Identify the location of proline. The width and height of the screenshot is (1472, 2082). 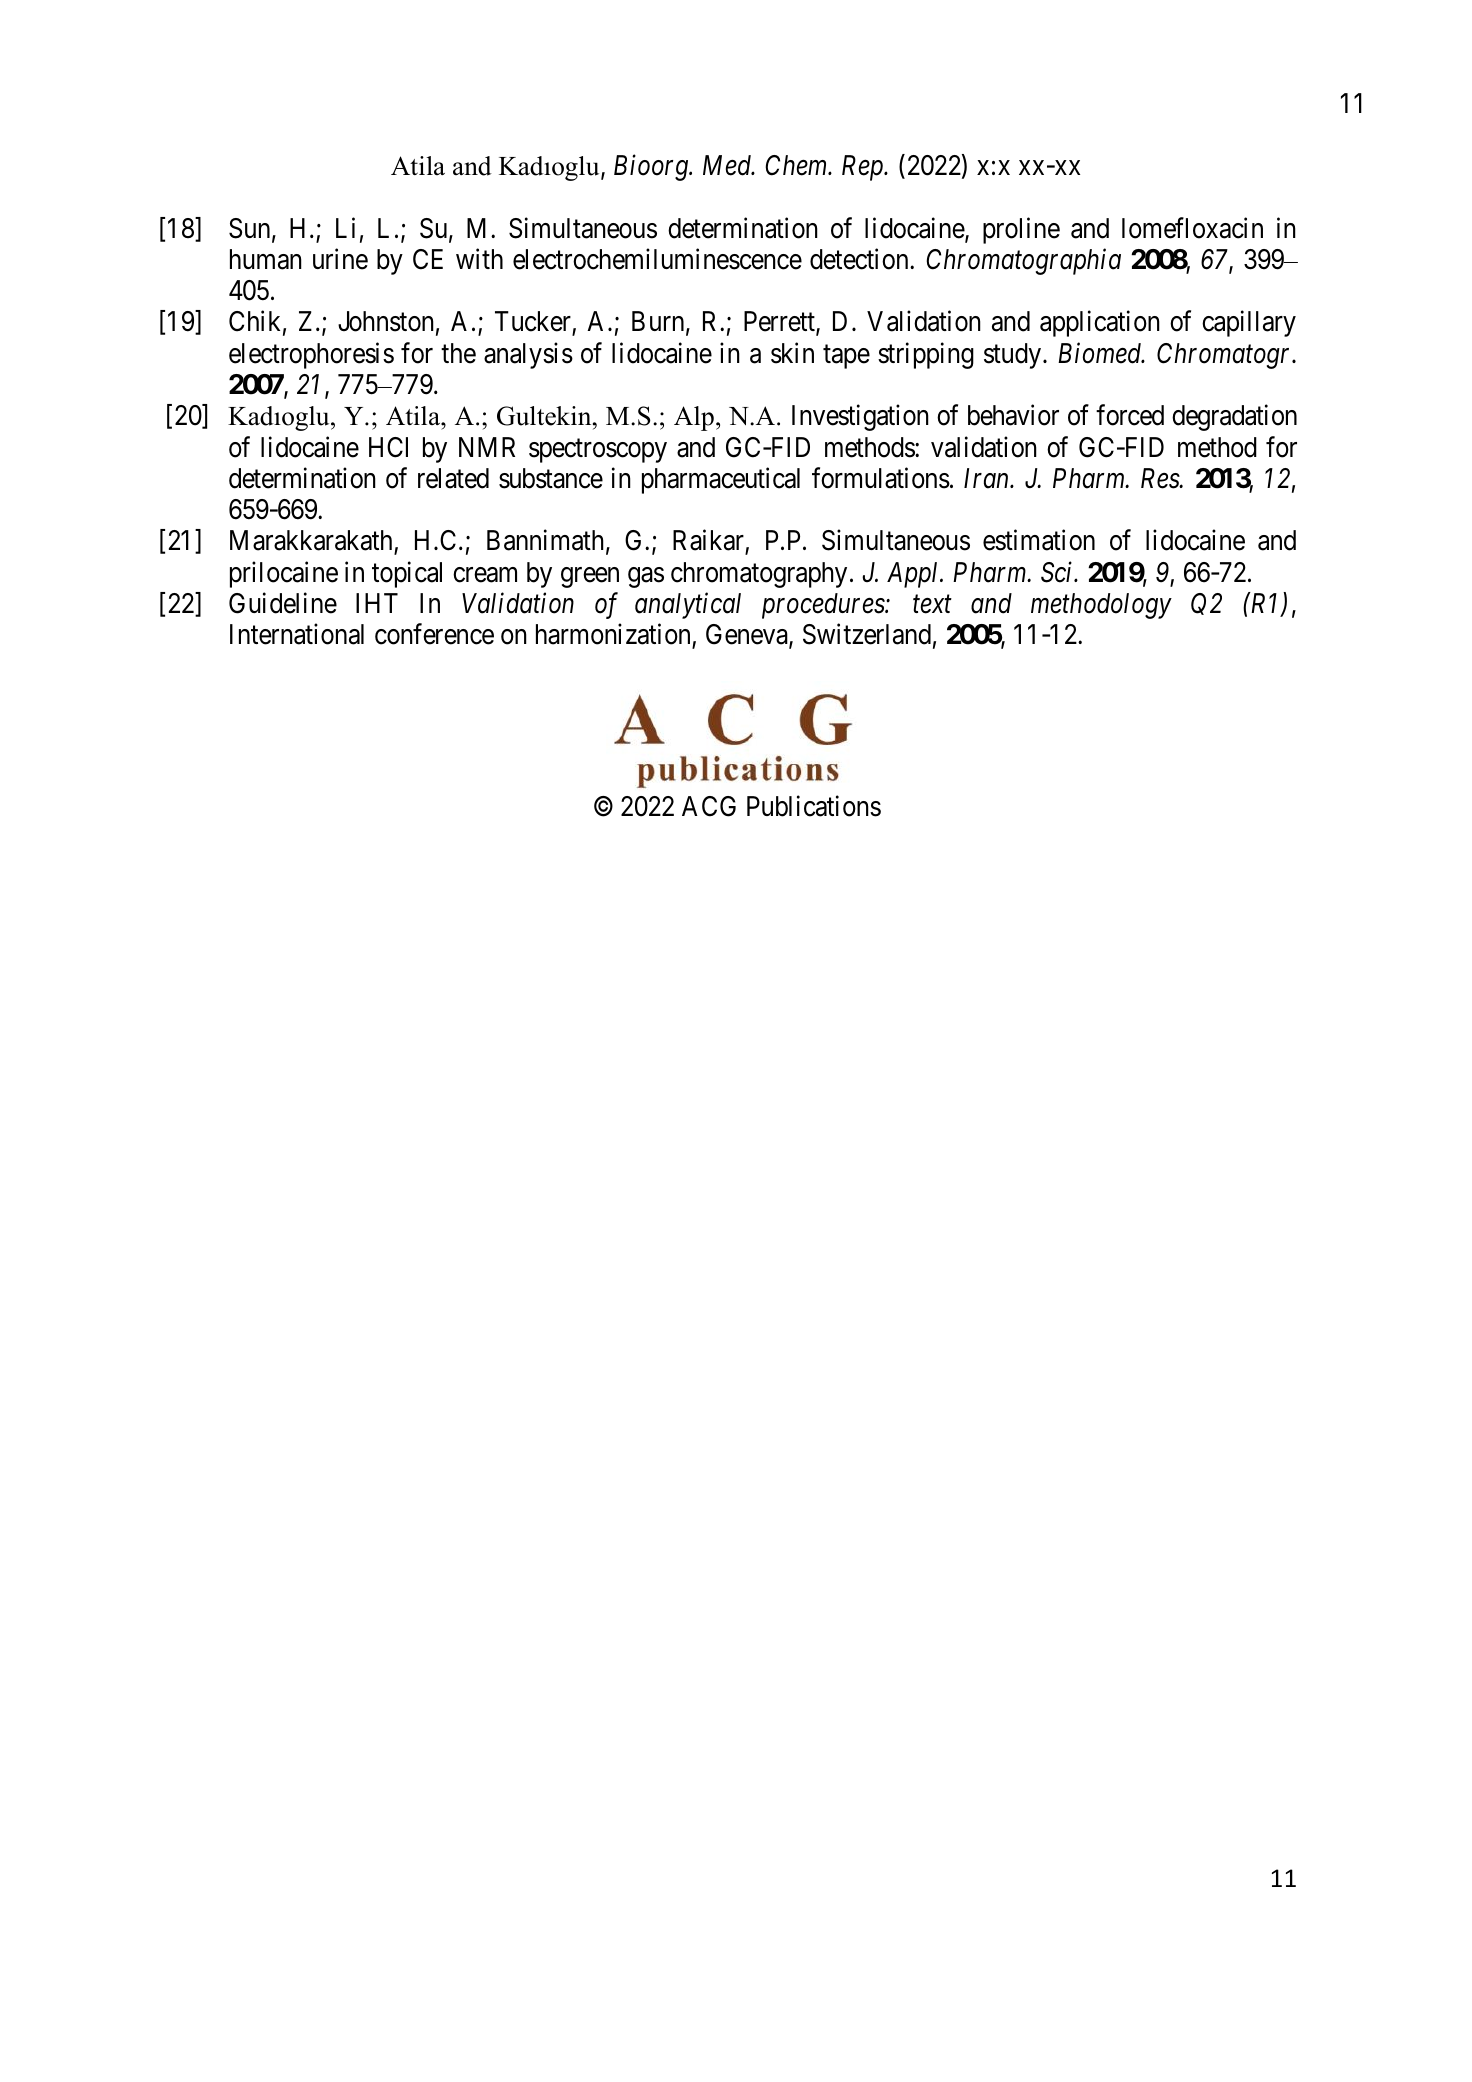
(1021, 230).
